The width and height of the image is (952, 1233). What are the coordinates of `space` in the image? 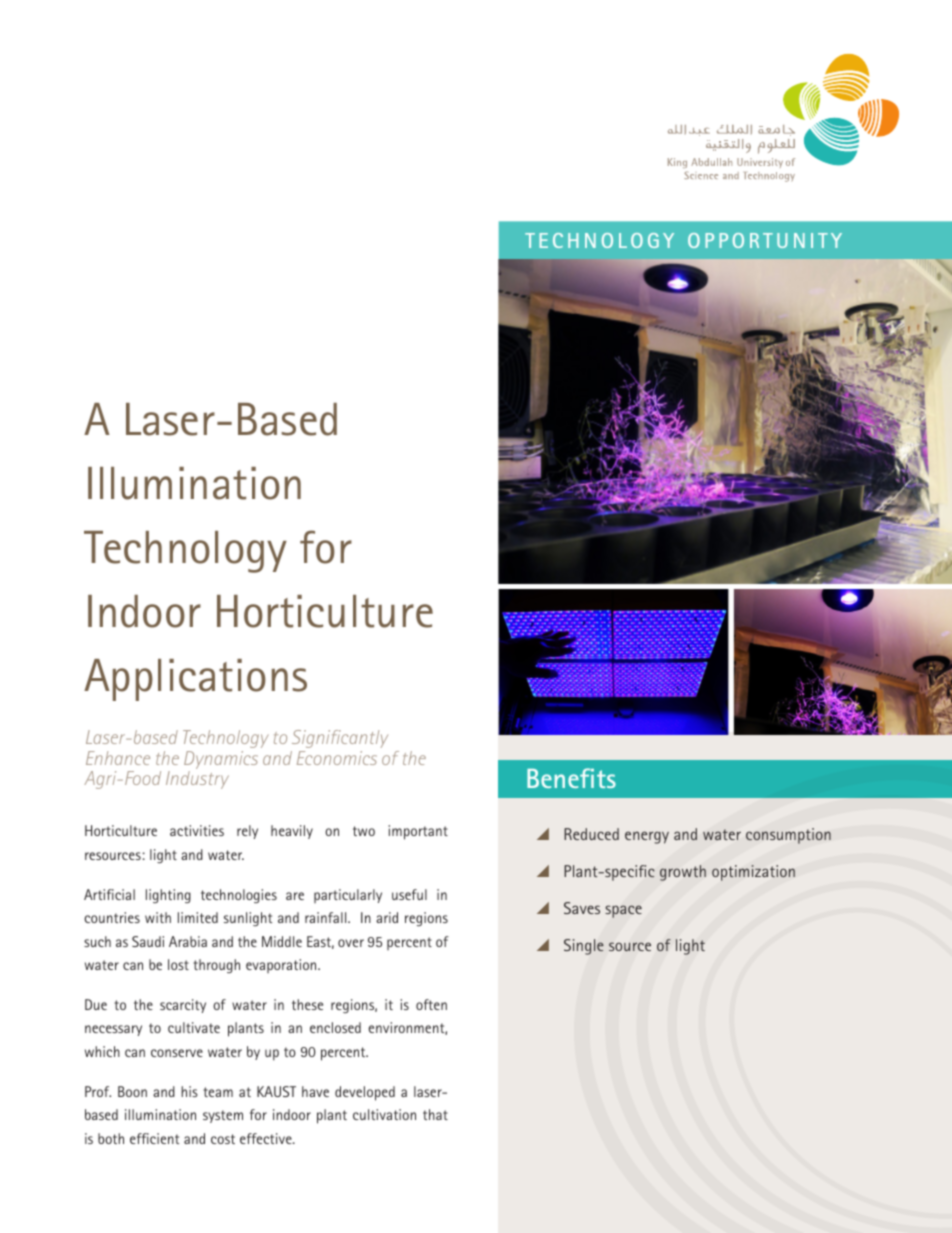 It's located at (623, 911).
